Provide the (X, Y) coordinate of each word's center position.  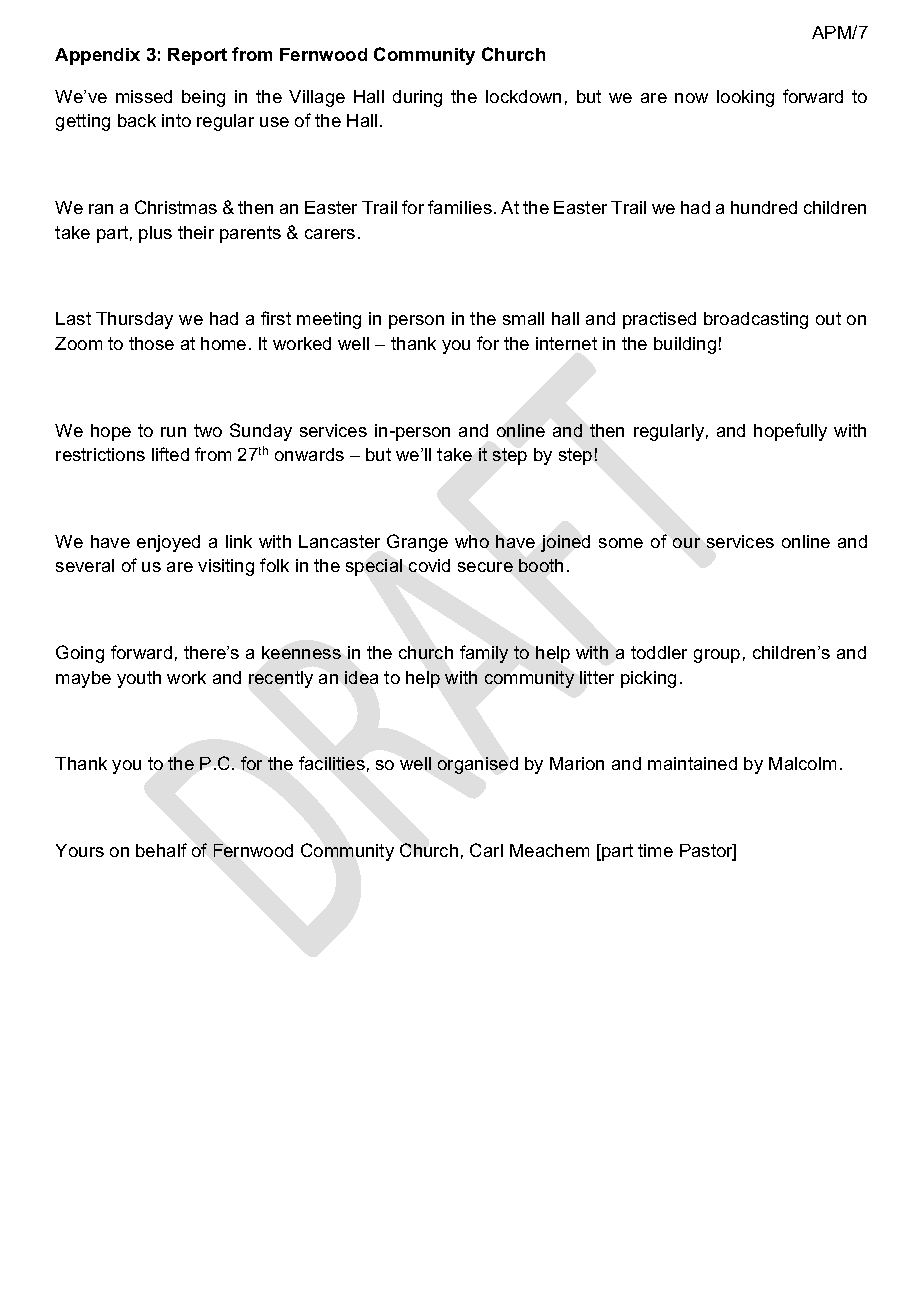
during (417, 98)
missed (144, 96)
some (621, 543)
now (691, 98)
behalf (161, 850)
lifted (170, 454)
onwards (309, 454)
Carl (486, 850)
